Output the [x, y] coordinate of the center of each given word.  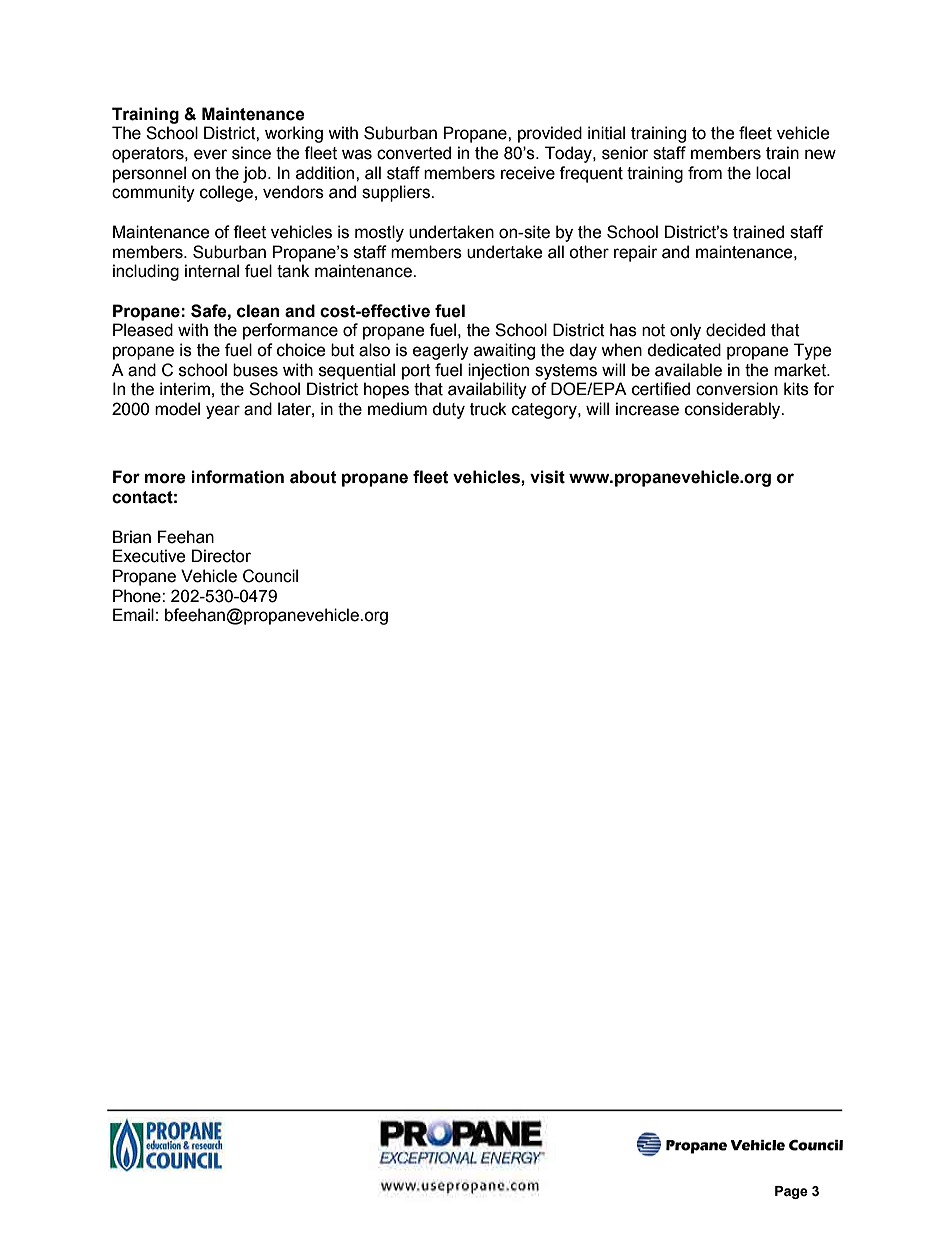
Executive [149, 556]
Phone [138, 596]
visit [547, 477]
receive [528, 173]
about [313, 477]
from [705, 173]
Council [270, 576]
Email [133, 615]
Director [221, 556]
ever [210, 154]
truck [488, 409]
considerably [734, 410]
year [223, 412]
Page [791, 1192]
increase [647, 409]
